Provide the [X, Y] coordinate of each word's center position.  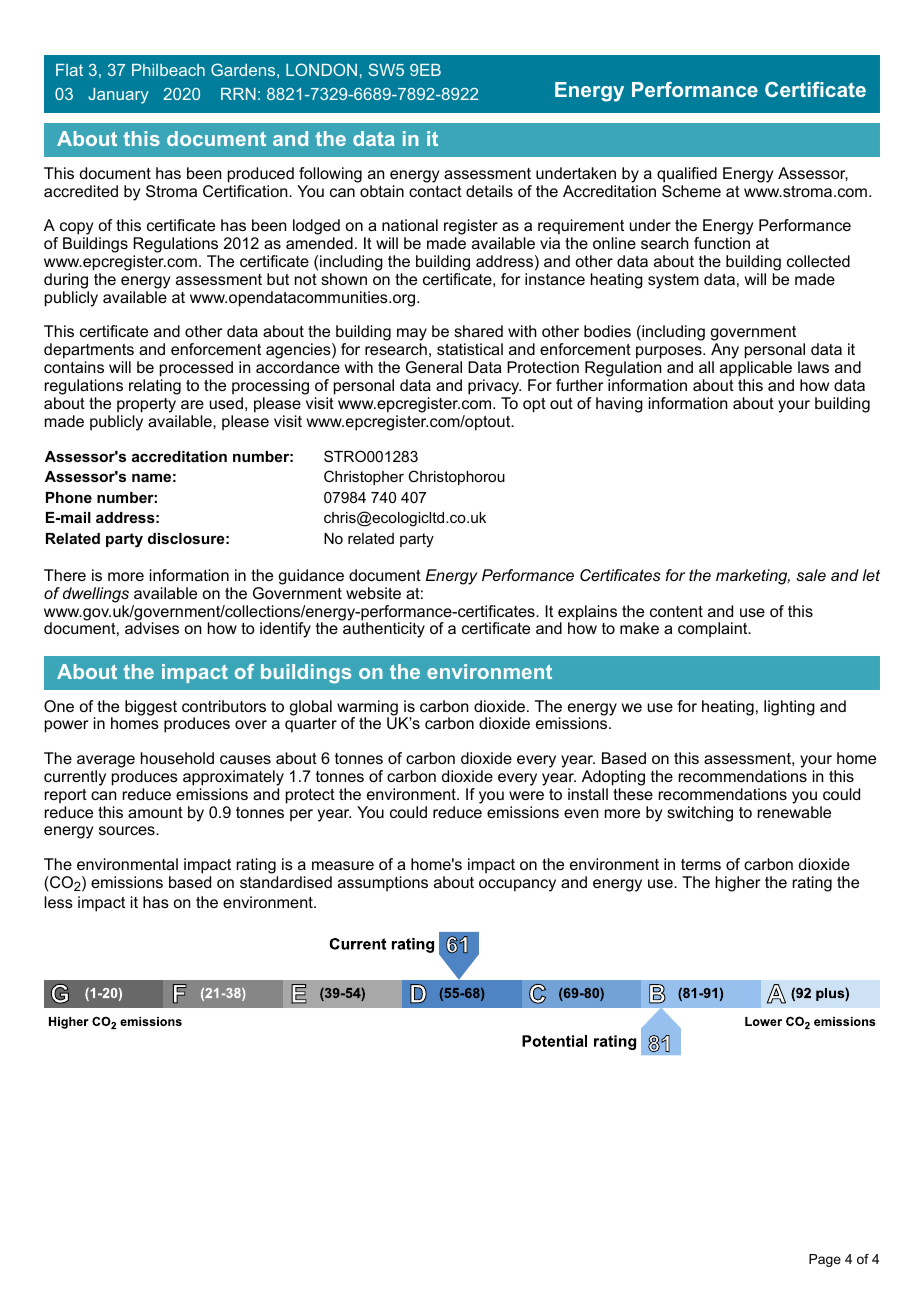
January [118, 96]
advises [152, 628]
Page [825, 1260]
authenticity [384, 630]
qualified [687, 175]
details [489, 191]
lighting [789, 708]
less [58, 902]
